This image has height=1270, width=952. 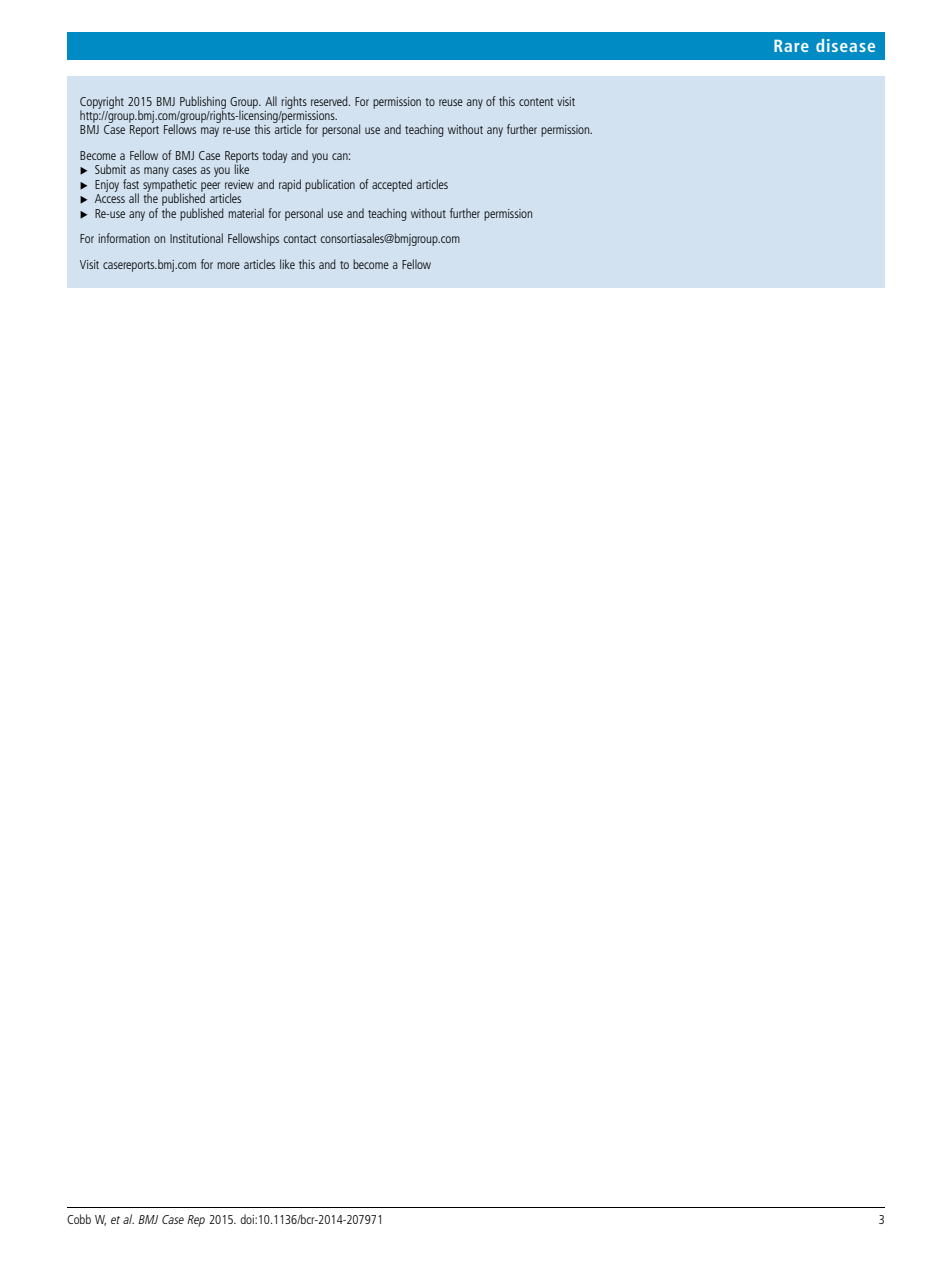 What do you see at coordinates (79, 1219) in the image?
I see `Cobb` at bounding box center [79, 1219].
